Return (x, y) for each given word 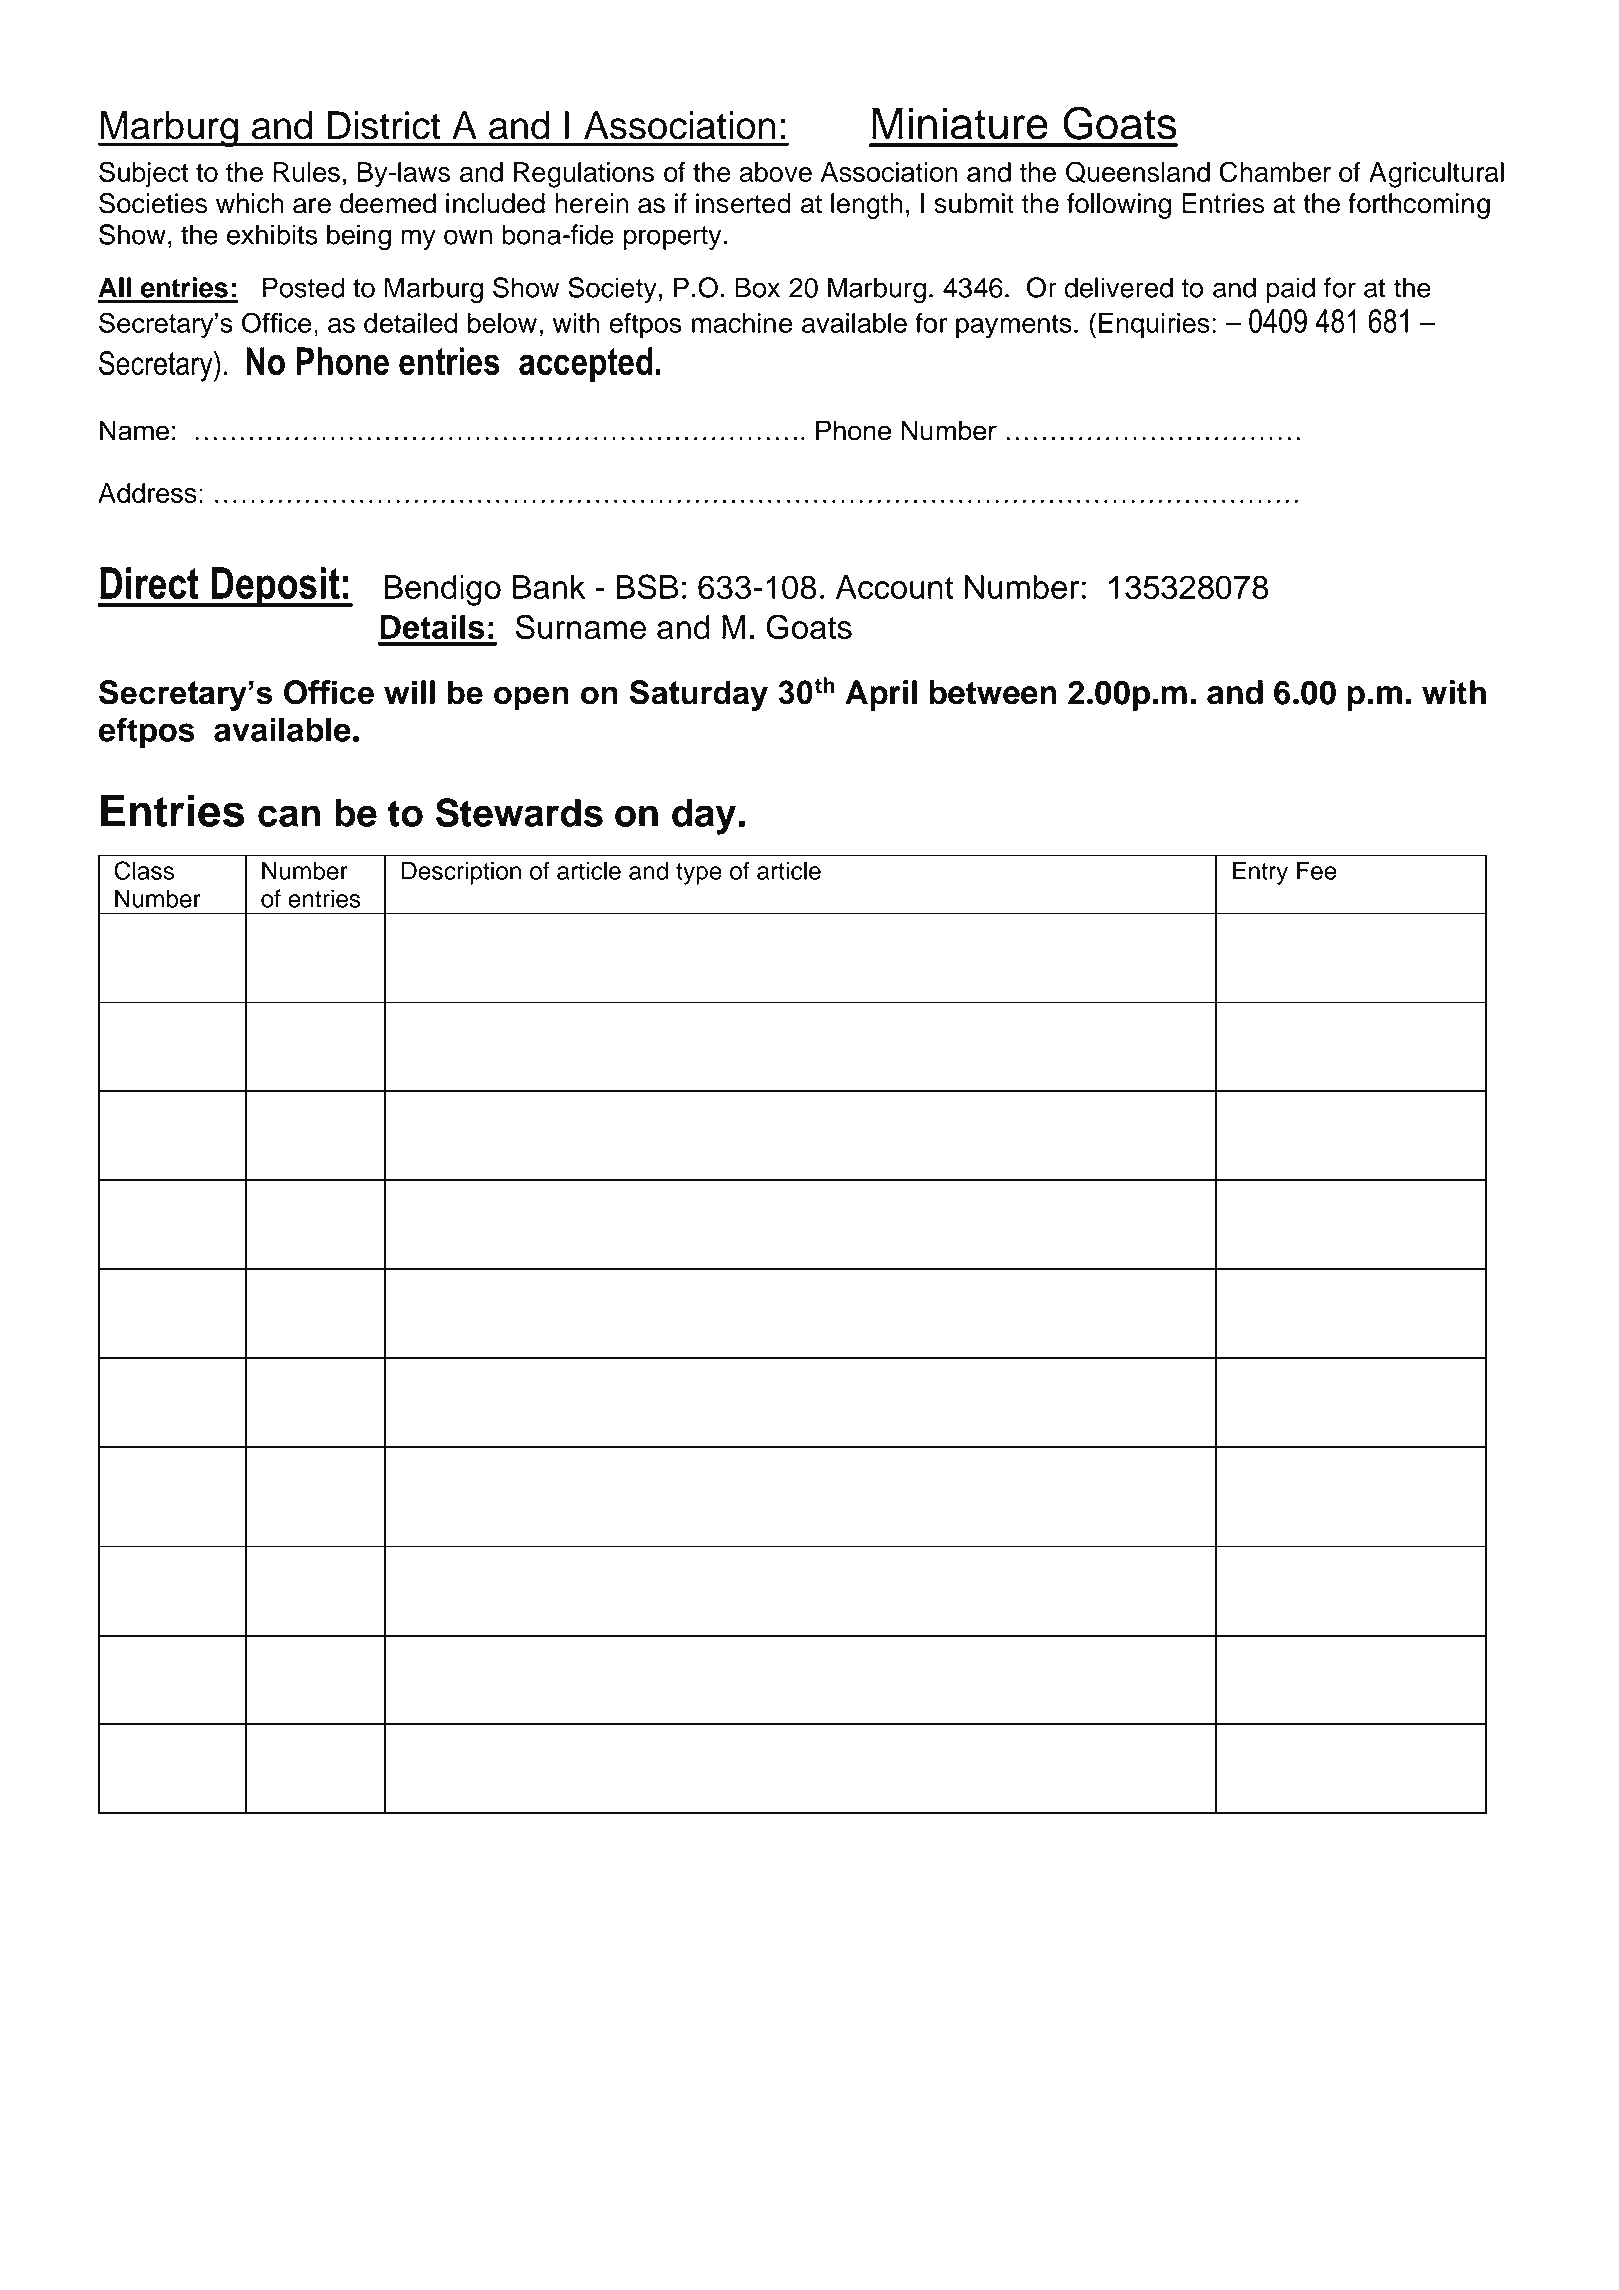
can (289, 816)
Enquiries (1154, 326)
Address (147, 493)
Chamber (1275, 171)
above (775, 172)
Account (894, 587)
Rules (306, 172)
